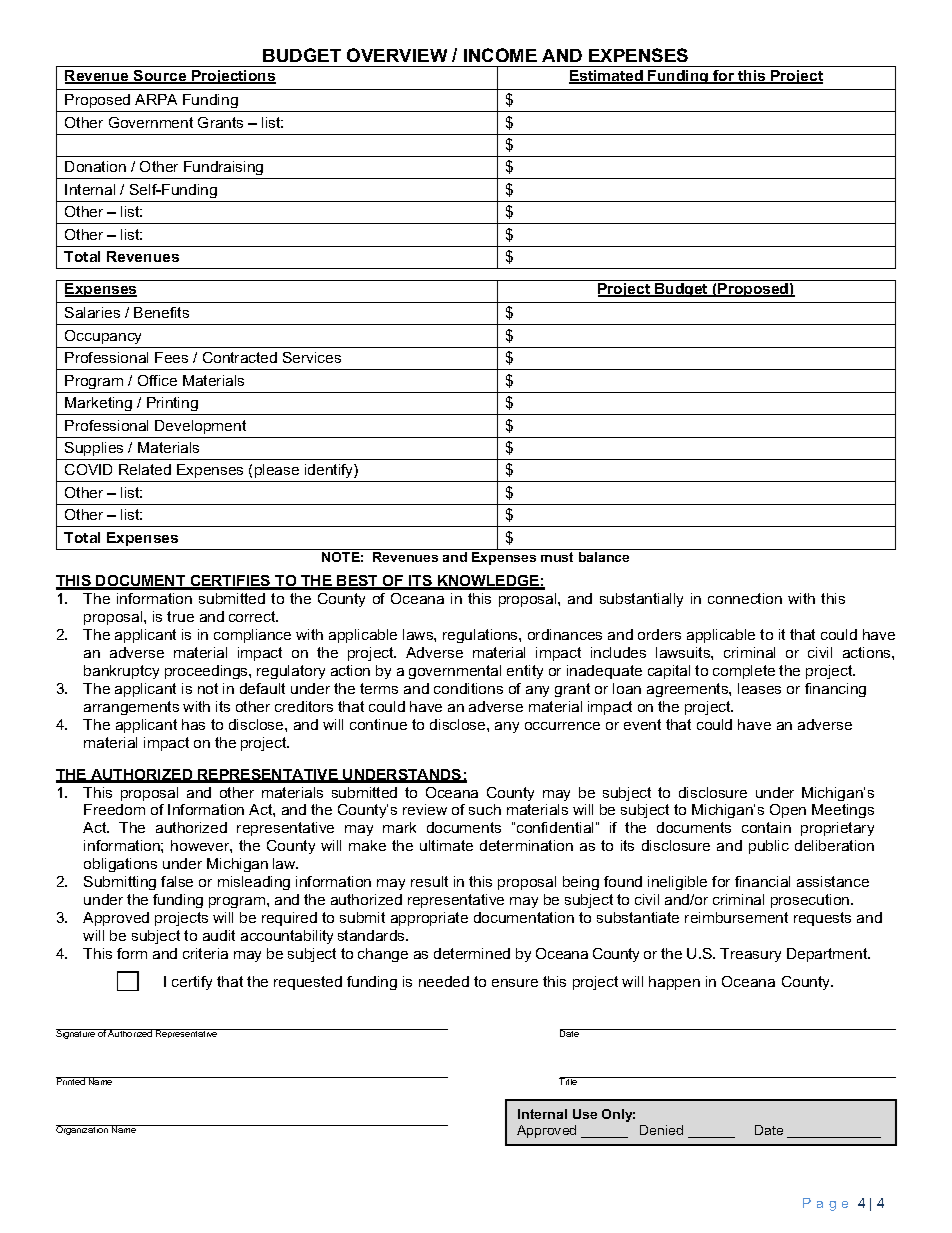 Image resolution: width=952 pixels, height=1233 pixels. I want to click on Estimated, so click(607, 77).
